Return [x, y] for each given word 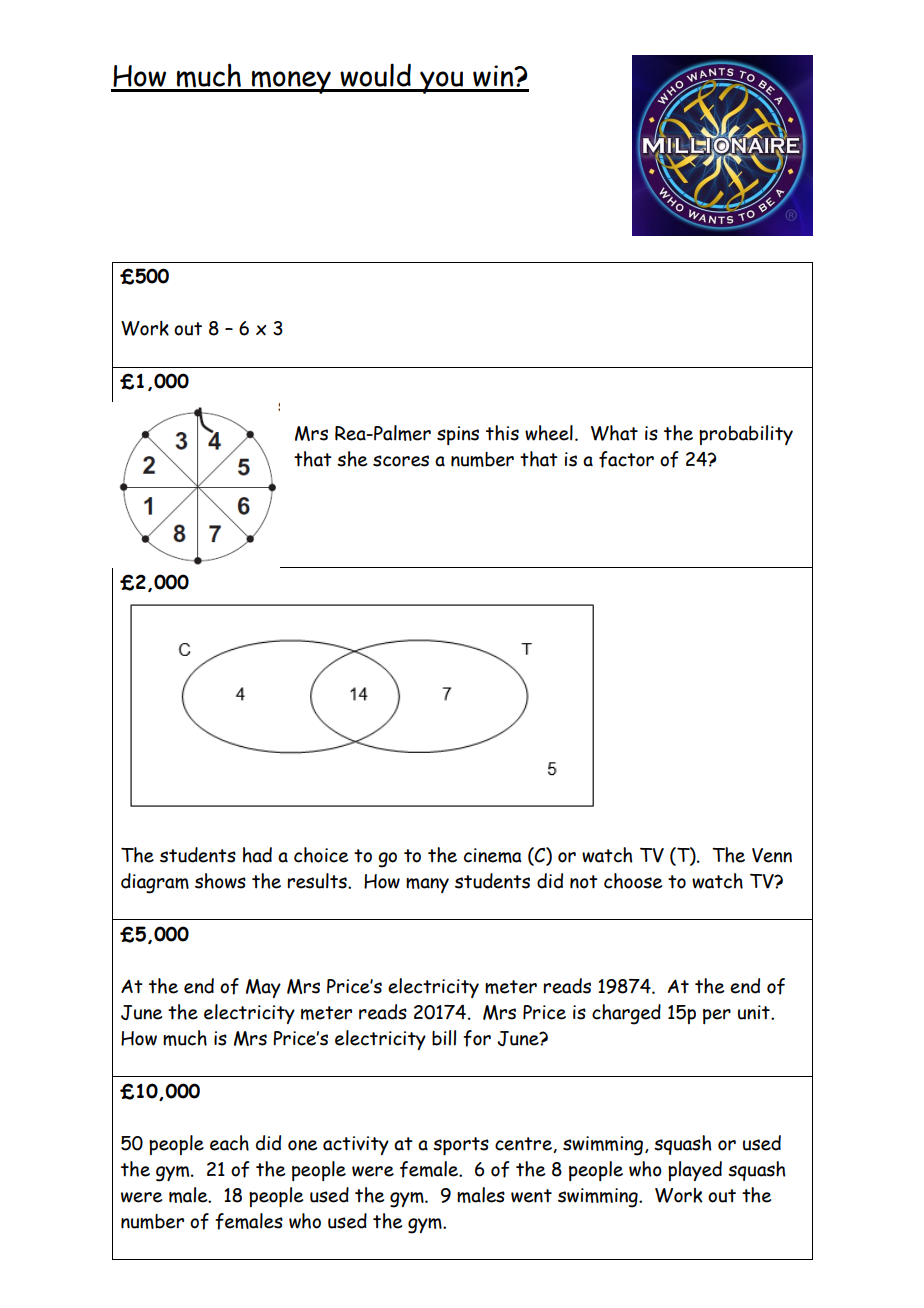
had [257, 855]
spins [458, 435]
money [291, 82]
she [352, 459]
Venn [772, 855]
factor [626, 459]
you [441, 82]
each [229, 1143]
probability [746, 435]
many [427, 885]
